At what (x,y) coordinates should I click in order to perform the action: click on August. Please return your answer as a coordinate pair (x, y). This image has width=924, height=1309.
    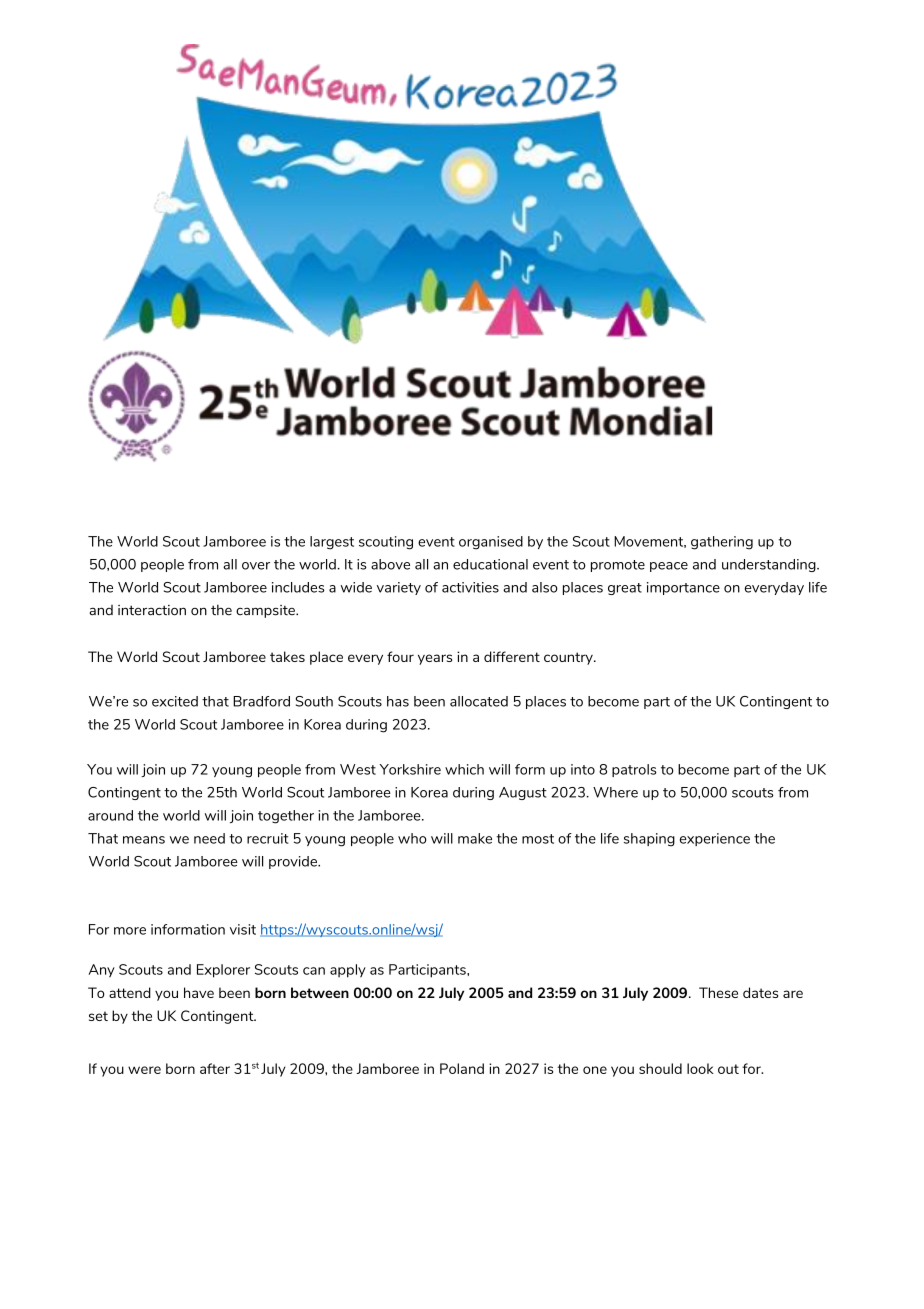
    Looking at the image, I should click on (523, 793).
